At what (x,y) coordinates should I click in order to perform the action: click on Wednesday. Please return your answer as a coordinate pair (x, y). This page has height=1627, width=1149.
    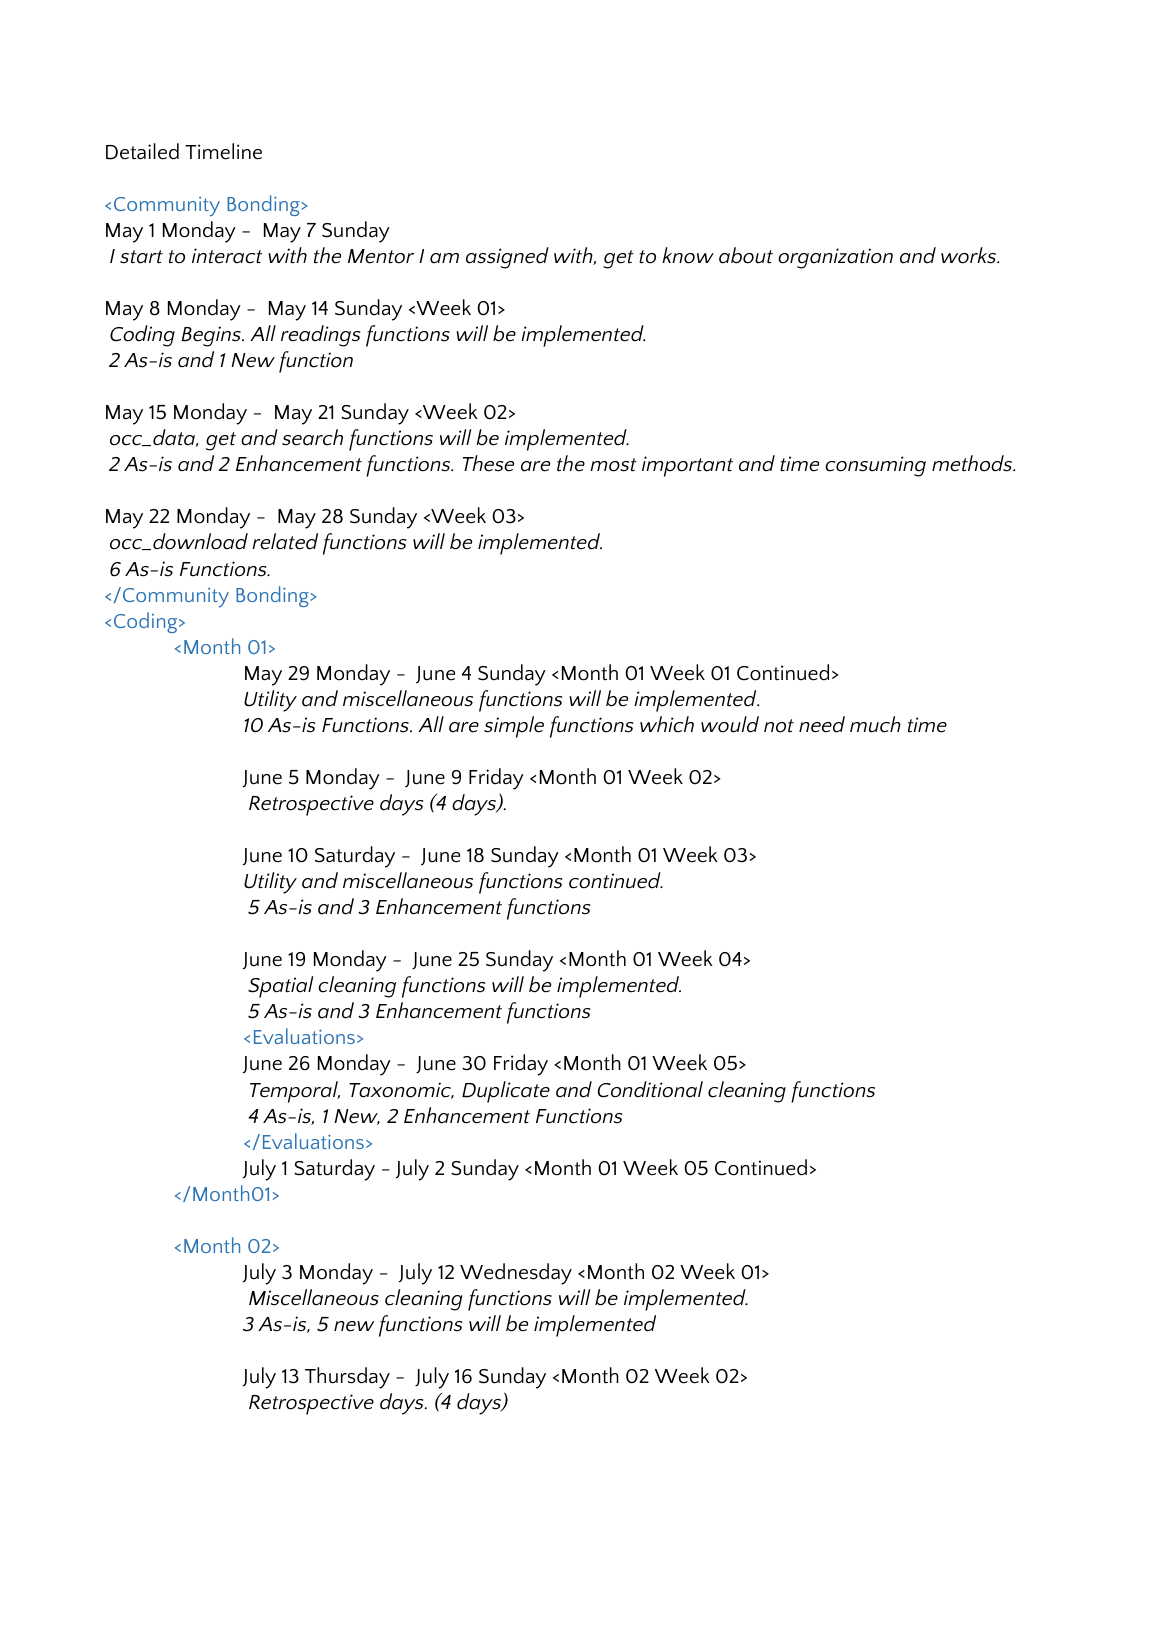
    Looking at the image, I should click on (516, 1274).
